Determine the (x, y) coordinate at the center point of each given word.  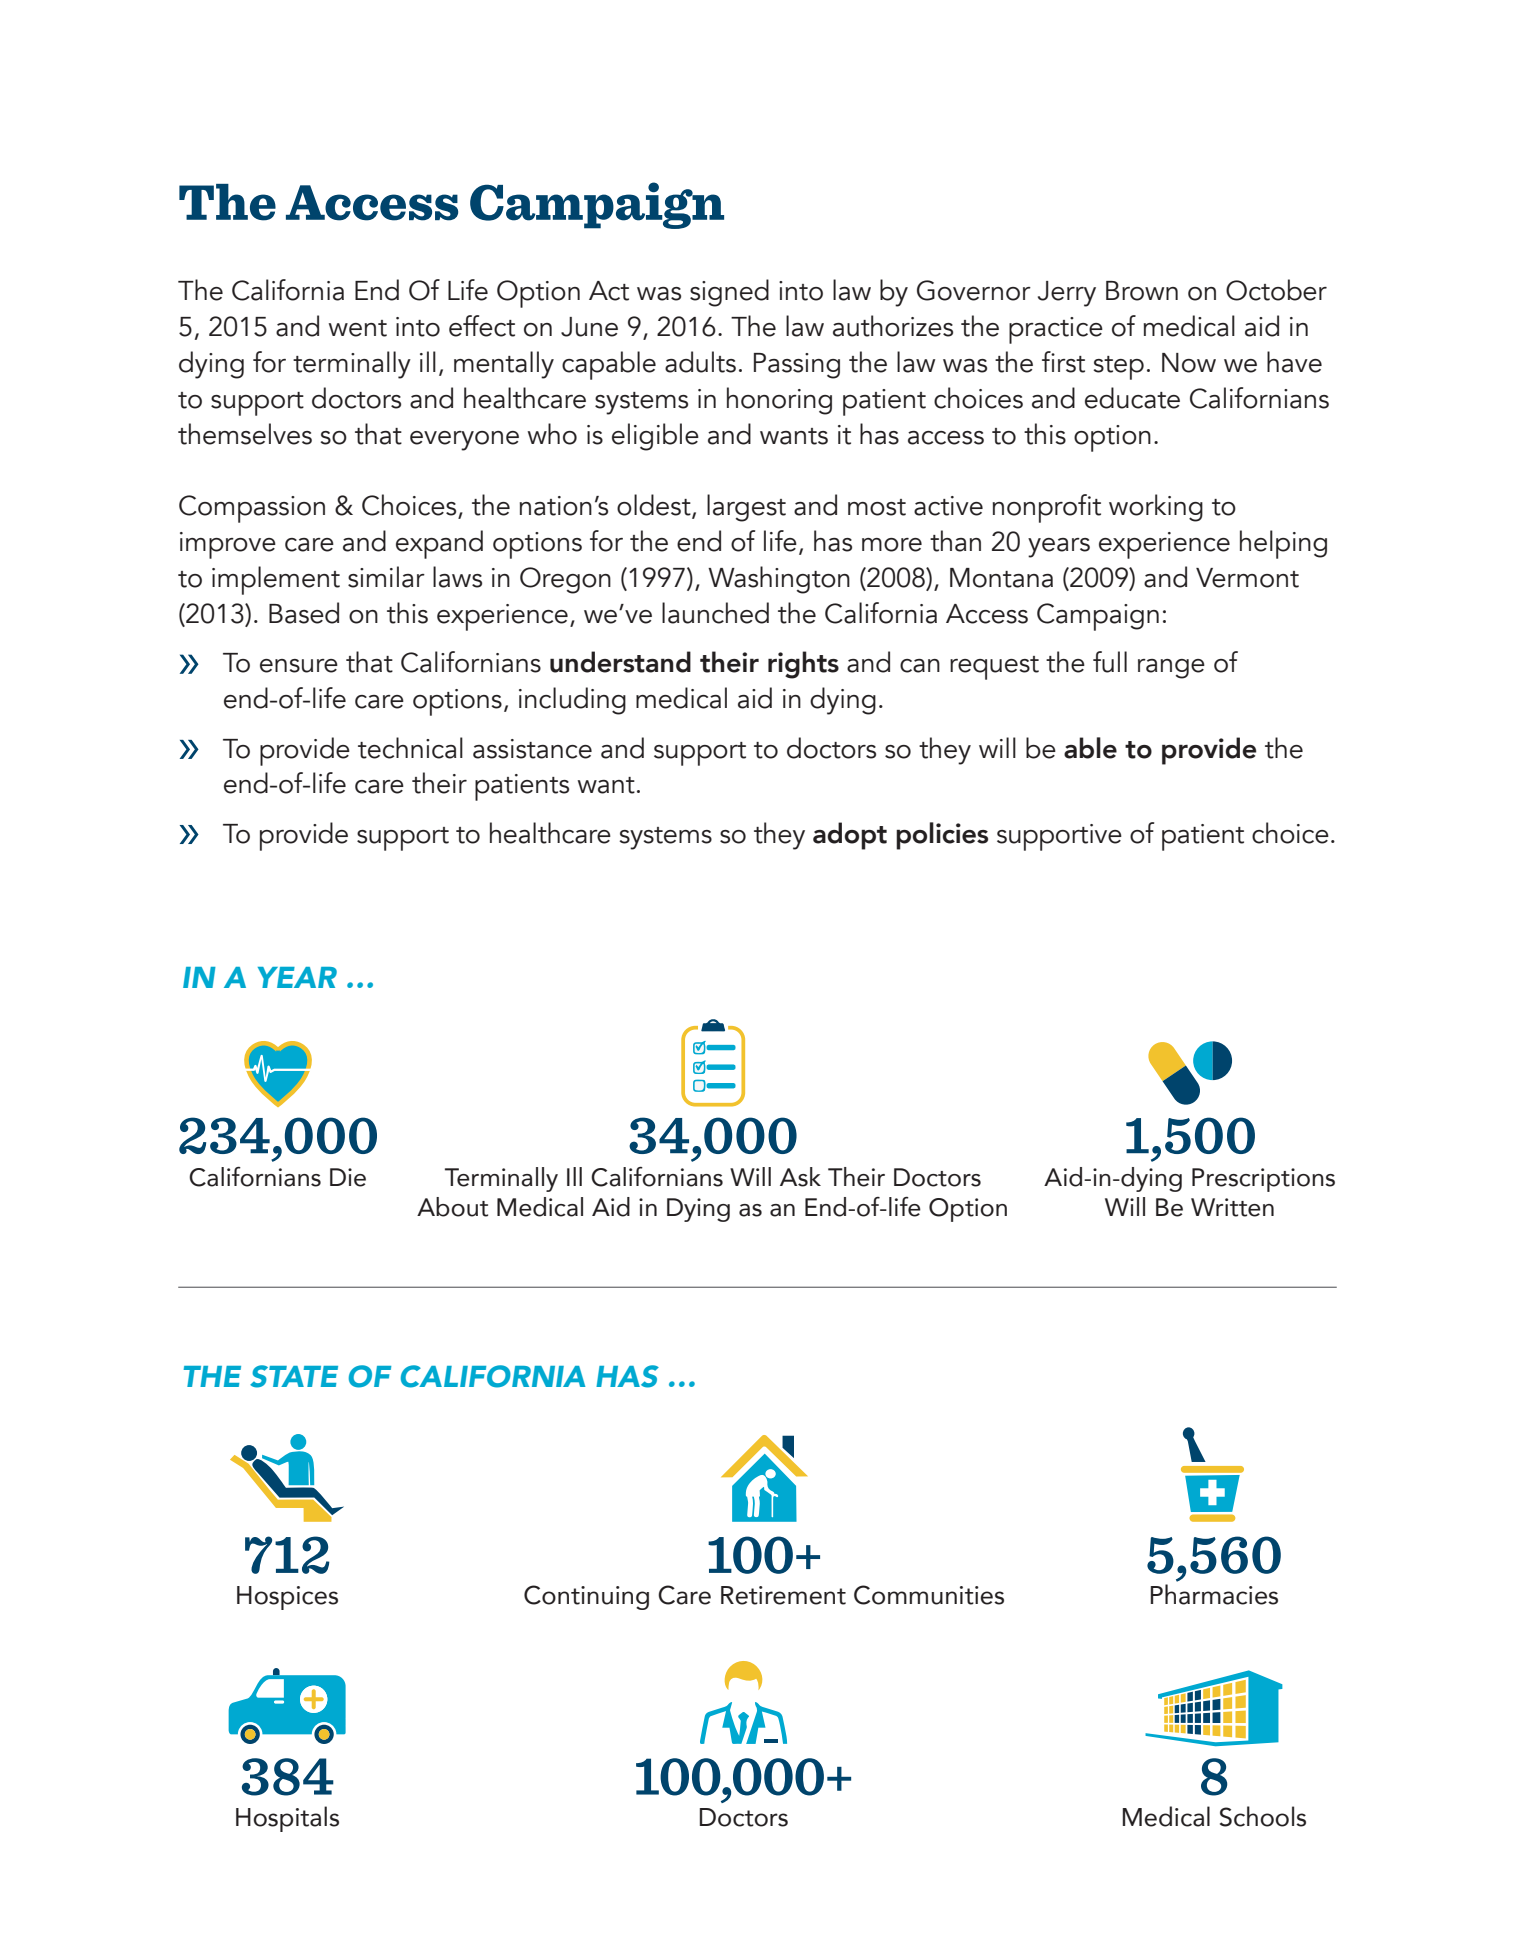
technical (410, 748)
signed (729, 293)
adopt (850, 836)
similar (386, 577)
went (358, 328)
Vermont (1247, 578)
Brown (1142, 291)
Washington (779, 580)
